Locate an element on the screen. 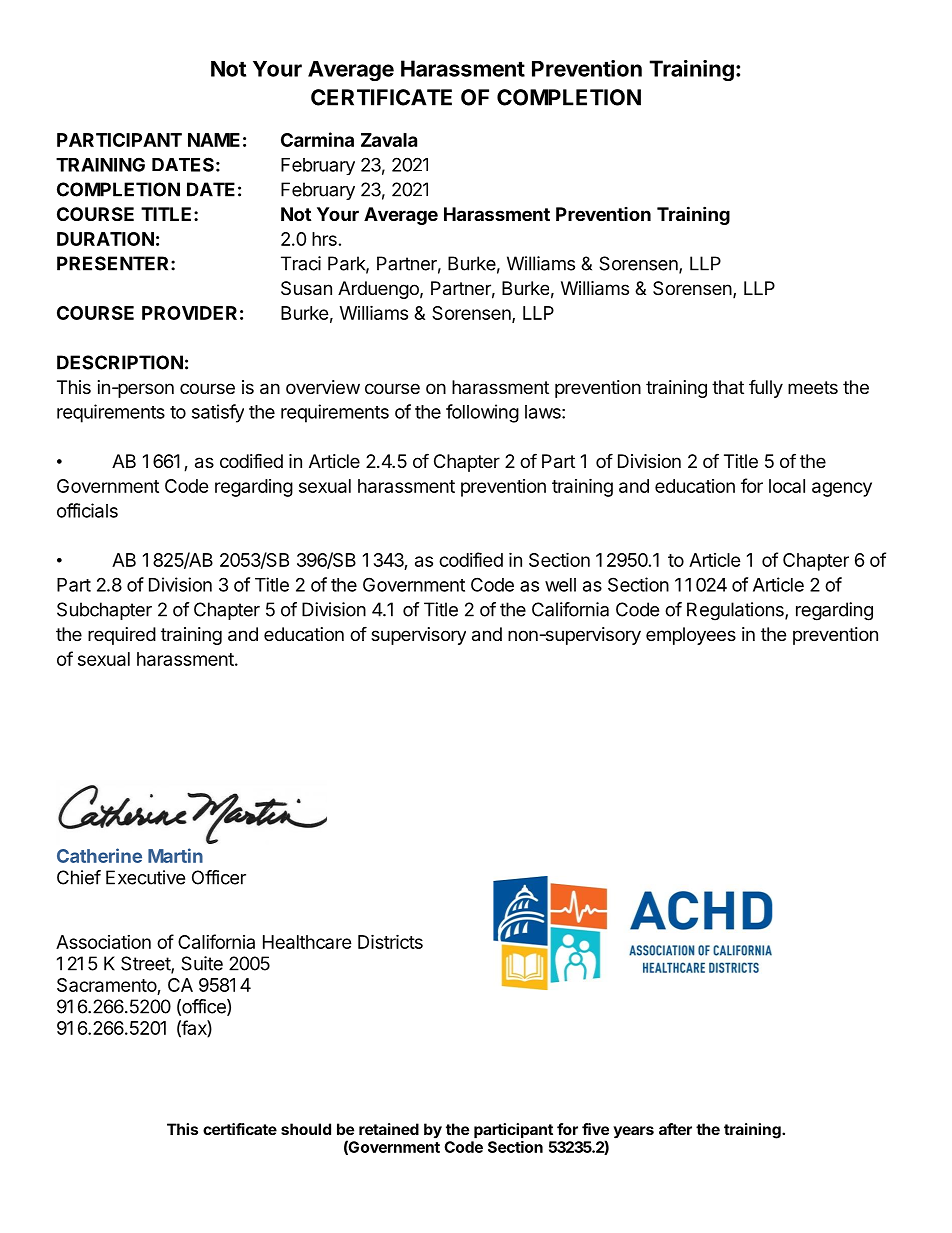 This screenshot has width=952, height=1233. hrs is located at coordinates (324, 239).
